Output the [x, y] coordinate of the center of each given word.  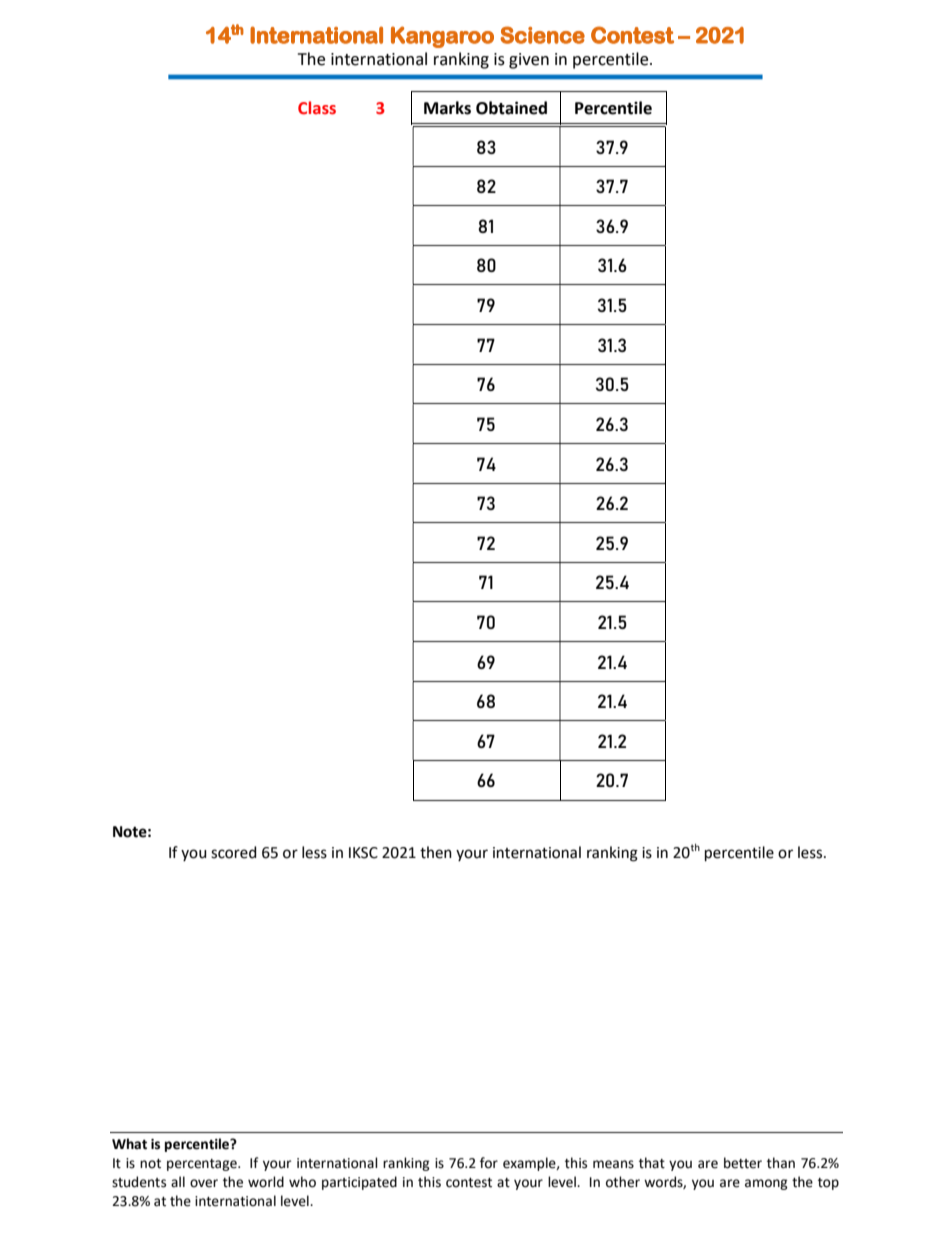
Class [317, 108]
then [436, 852]
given [529, 61]
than [781, 1163]
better [743, 1163]
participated [359, 1183]
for [489, 1163]
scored [234, 852]
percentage [203, 1165]
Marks [447, 108]
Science [542, 35]
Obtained [511, 108]
